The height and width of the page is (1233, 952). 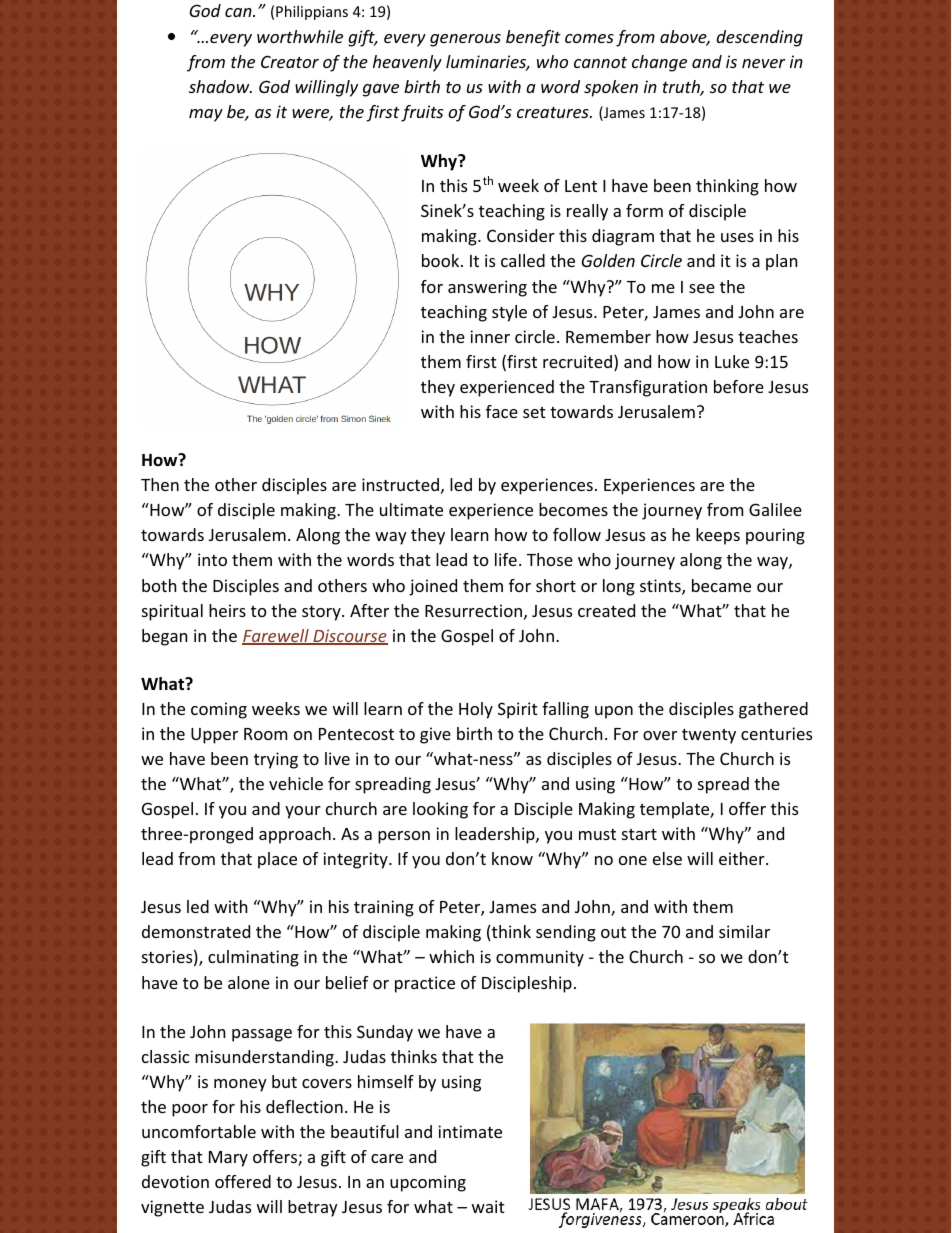 What do you see at coordinates (470, 1131) in the page?
I see `intimate` at bounding box center [470, 1131].
